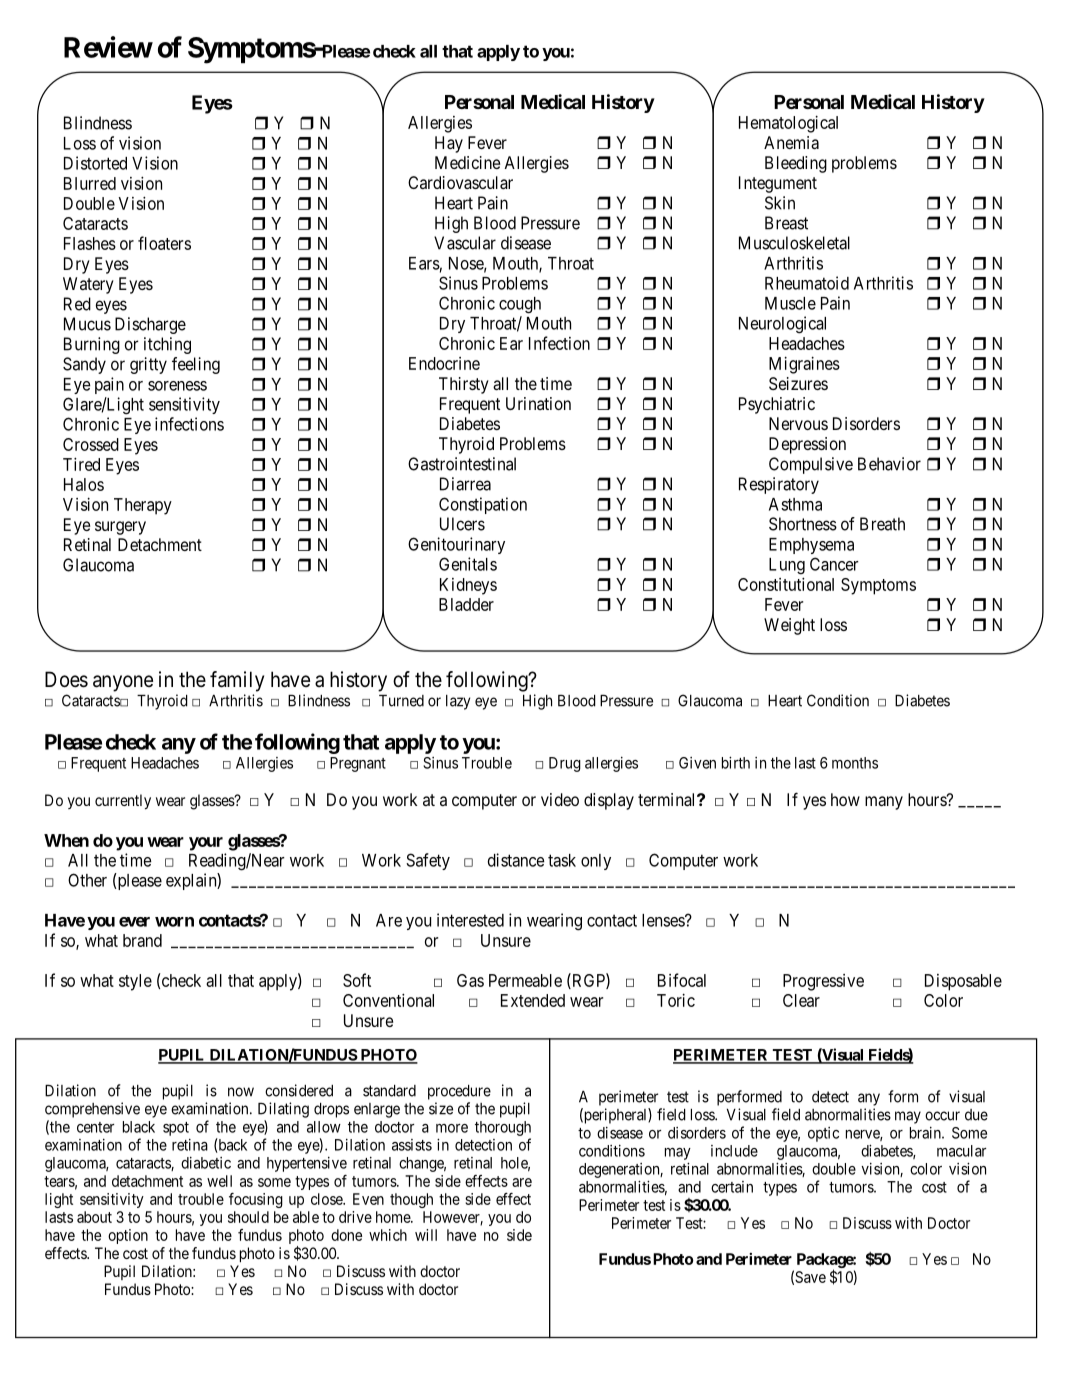 The width and height of the page is (1068, 1383). I want to click on style, so click(135, 982).
